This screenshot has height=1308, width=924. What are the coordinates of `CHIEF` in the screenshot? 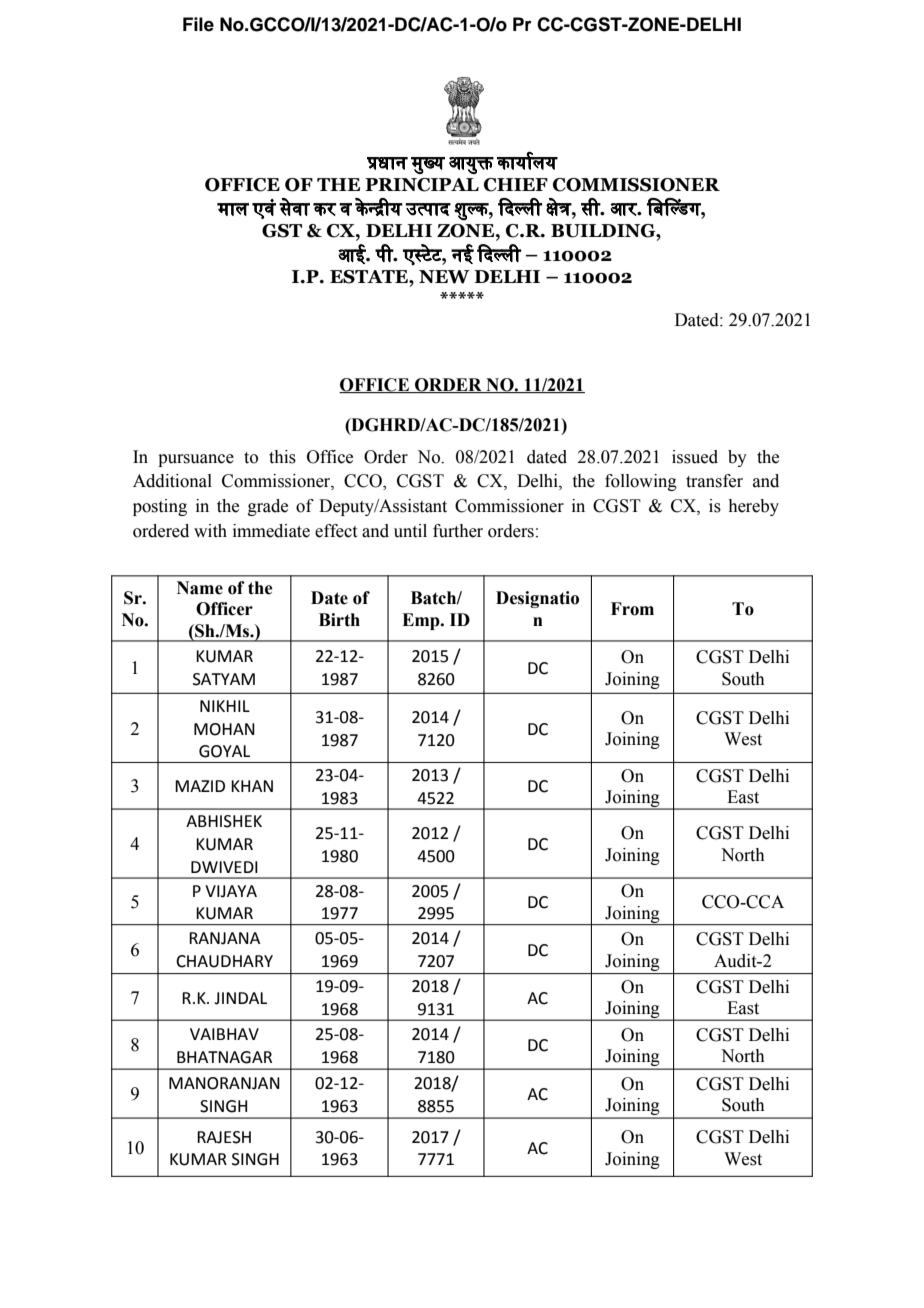 It's located at (516, 185).
